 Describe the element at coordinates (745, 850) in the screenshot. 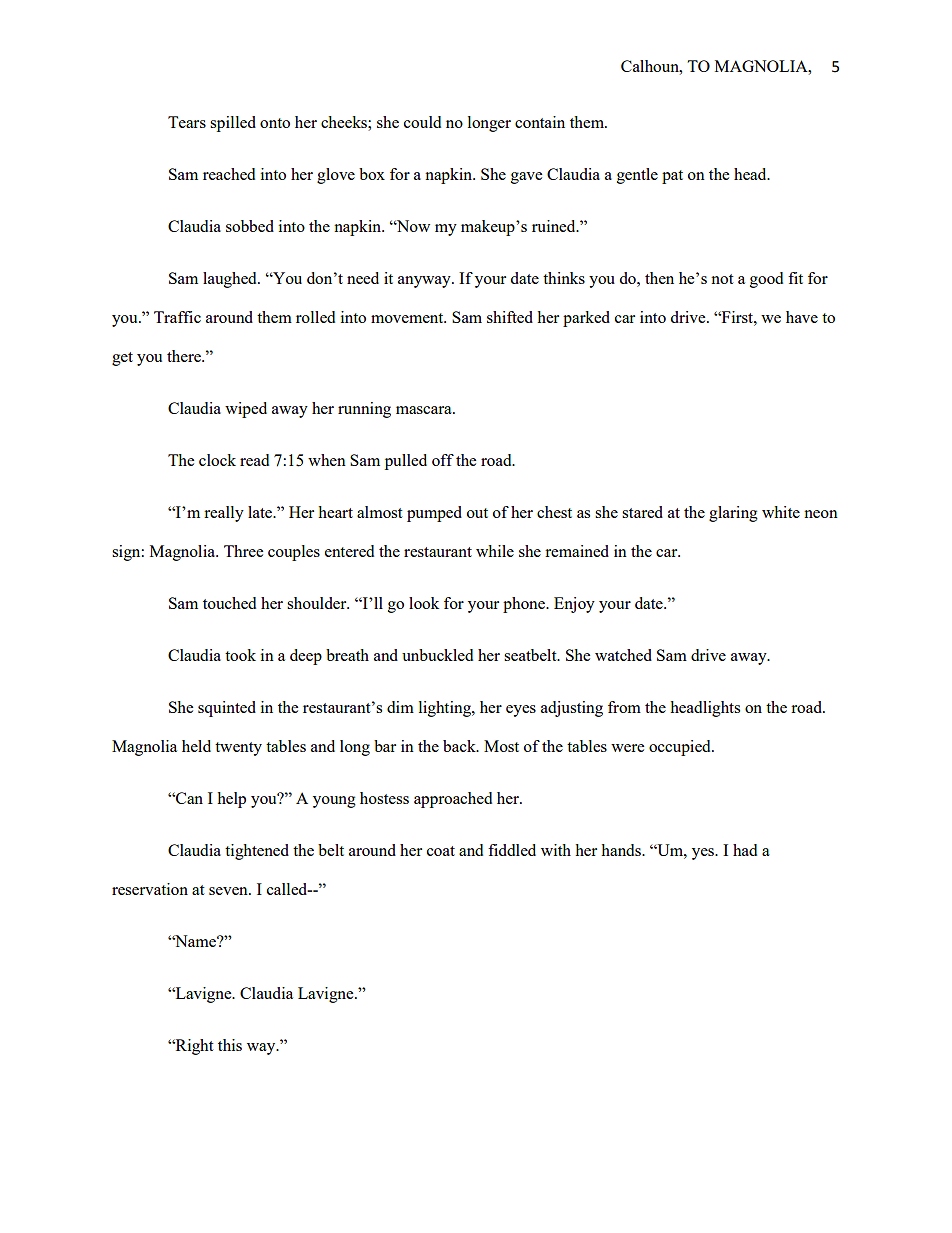

I see `had` at that location.
